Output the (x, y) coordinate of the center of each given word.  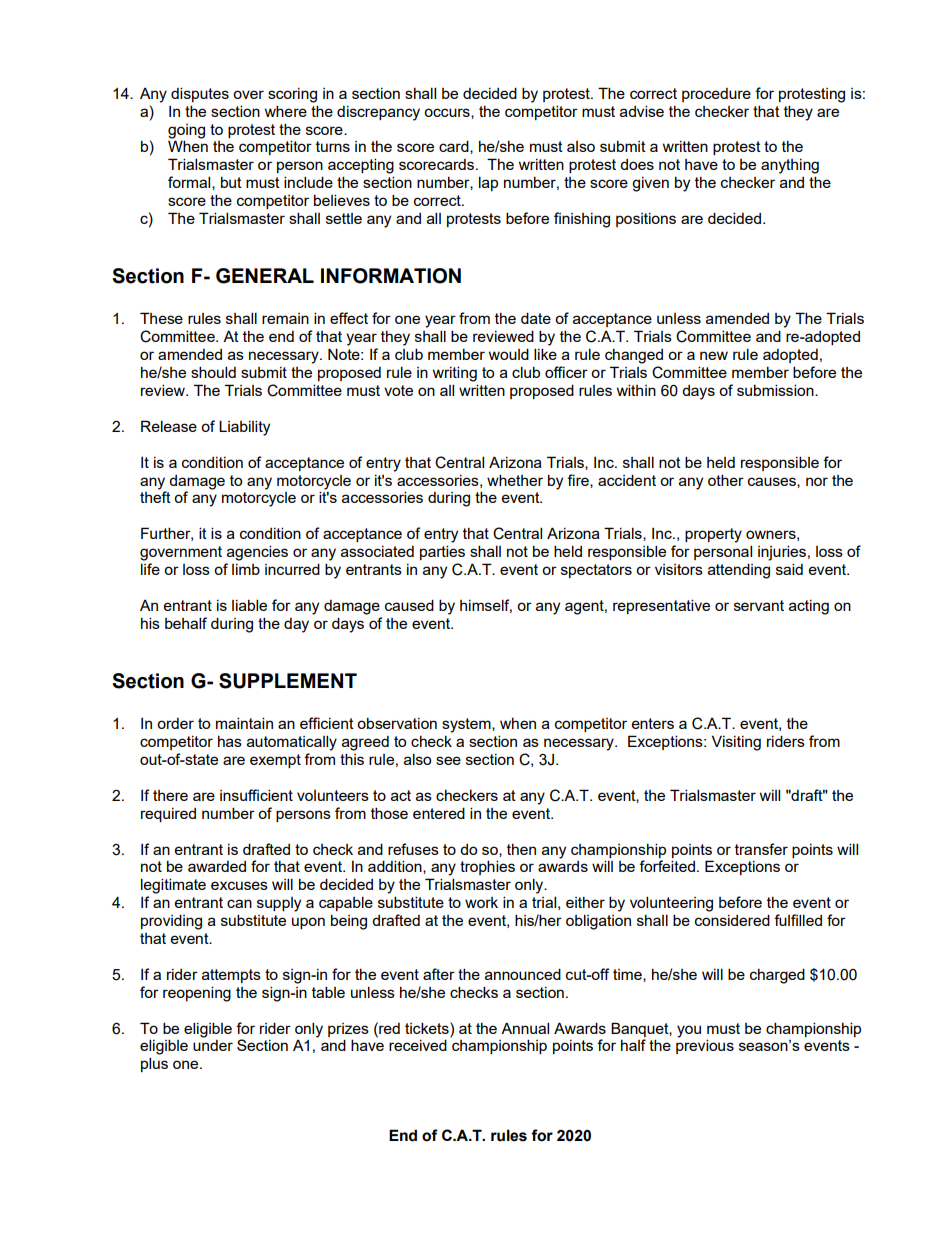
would (509, 354)
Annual (525, 1028)
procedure (716, 95)
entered (439, 813)
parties (442, 552)
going (186, 131)
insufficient (256, 795)
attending (739, 571)
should (213, 372)
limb (246, 569)
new (714, 355)
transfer (761, 849)
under (213, 1045)
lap (488, 183)
